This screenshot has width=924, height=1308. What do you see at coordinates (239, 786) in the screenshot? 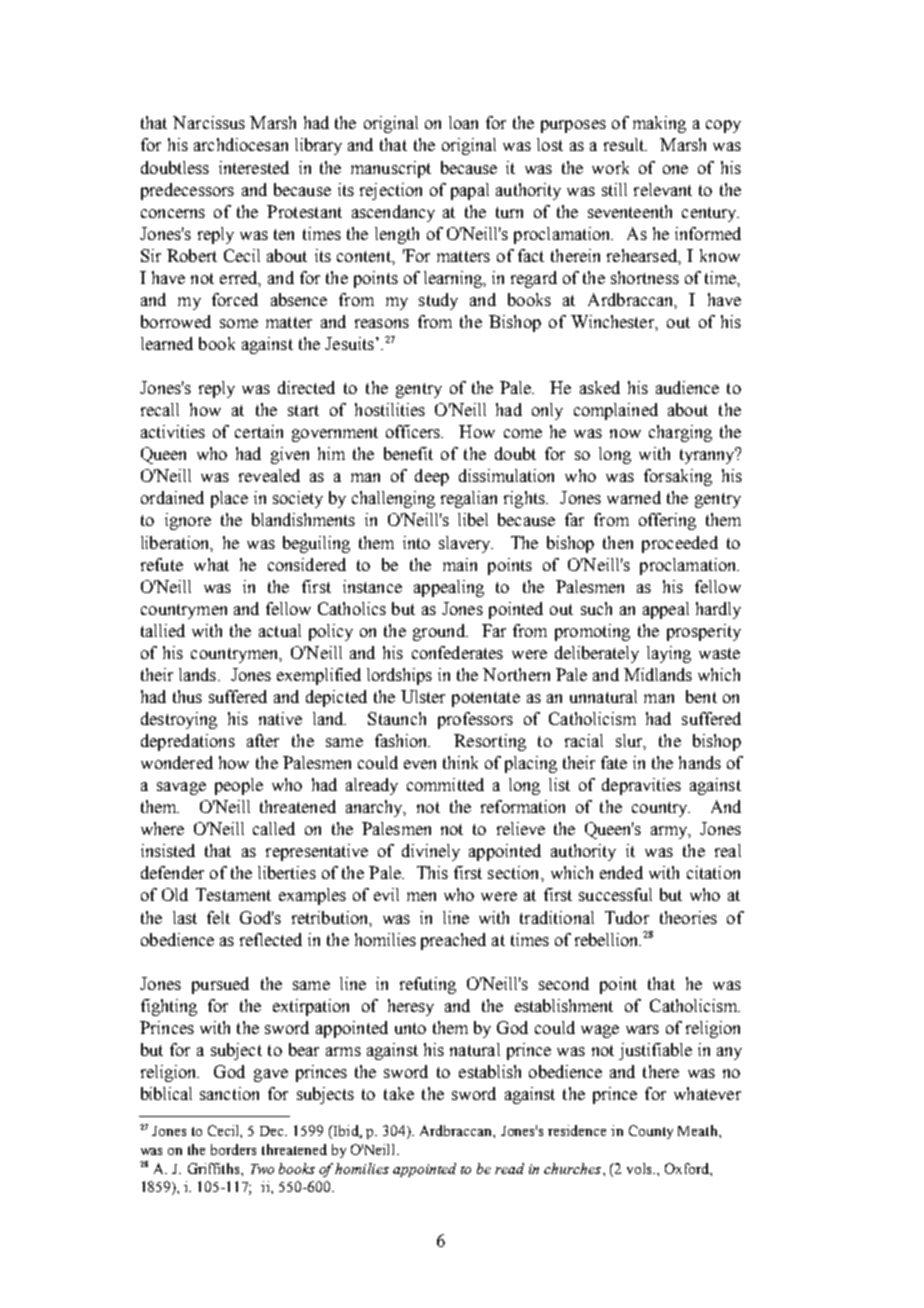
I see `people` at bounding box center [239, 786].
